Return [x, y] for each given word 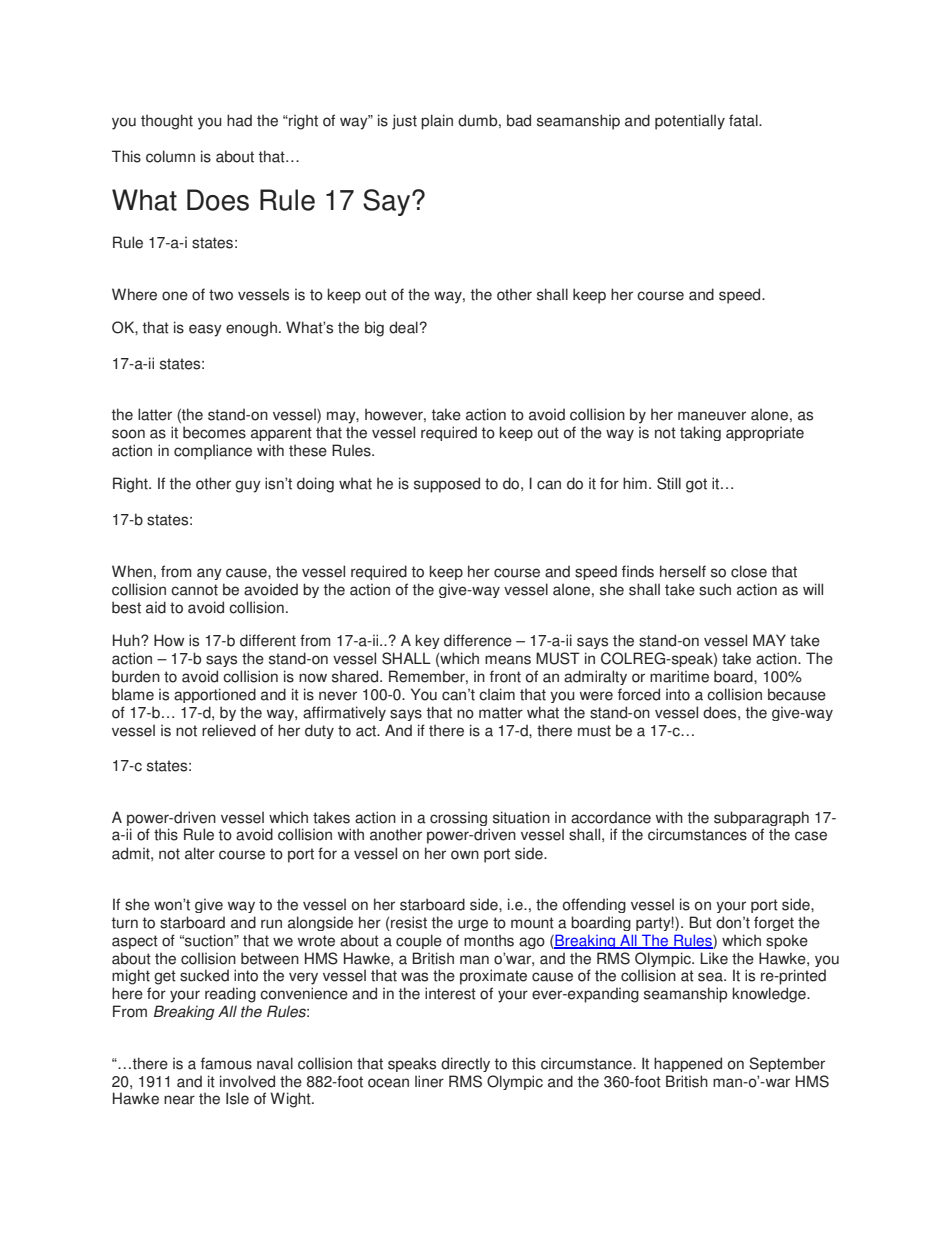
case [811, 836]
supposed [447, 485]
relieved [229, 730]
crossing [458, 818]
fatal [744, 120]
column [170, 156]
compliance [213, 452]
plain [437, 122]
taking [700, 433]
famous [226, 1063]
